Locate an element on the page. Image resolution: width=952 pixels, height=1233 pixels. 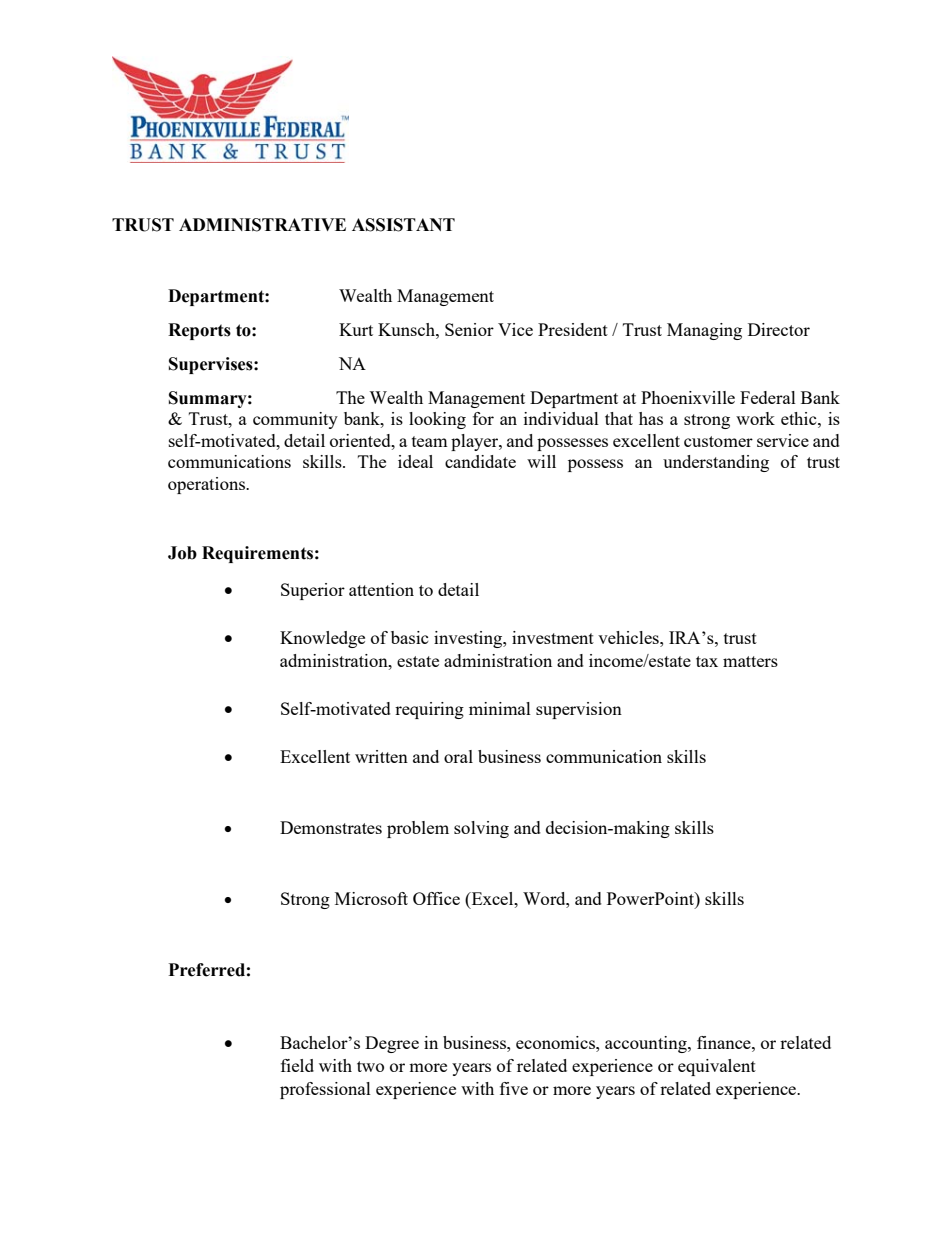
ASSISTANT is located at coordinates (403, 225).
